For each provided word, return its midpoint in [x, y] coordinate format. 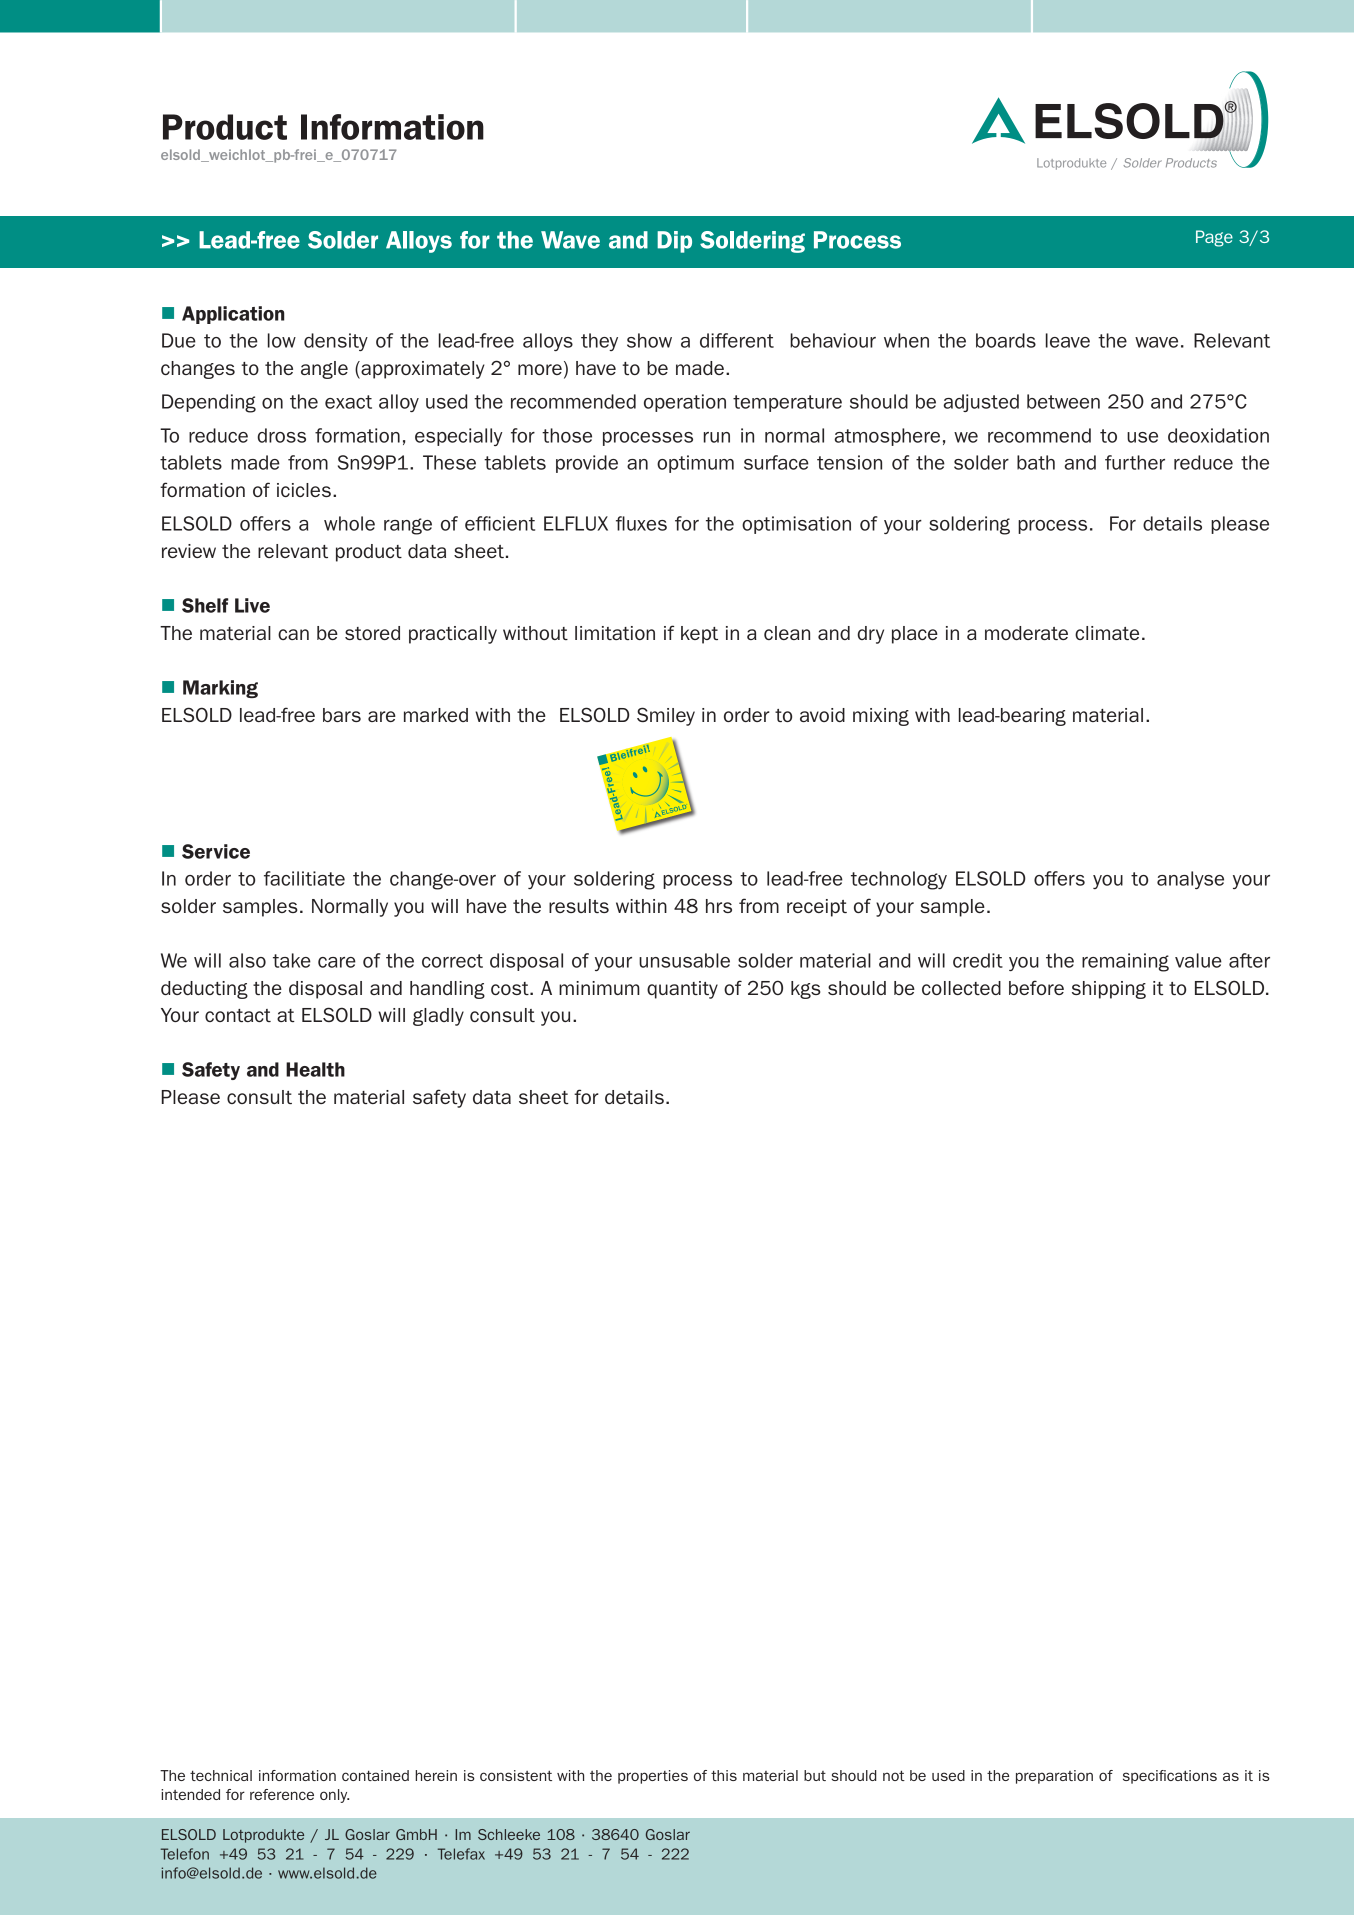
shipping [1109, 990]
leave [1068, 340]
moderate [1026, 633]
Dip [674, 242]
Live [252, 605]
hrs [719, 906]
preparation [1054, 1777]
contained [375, 1775]
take [292, 960]
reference [282, 1794]
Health [315, 1069]
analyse [1190, 880]
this [724, 1775]
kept [699, 635]
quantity [682, 990]
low [282, 340]
